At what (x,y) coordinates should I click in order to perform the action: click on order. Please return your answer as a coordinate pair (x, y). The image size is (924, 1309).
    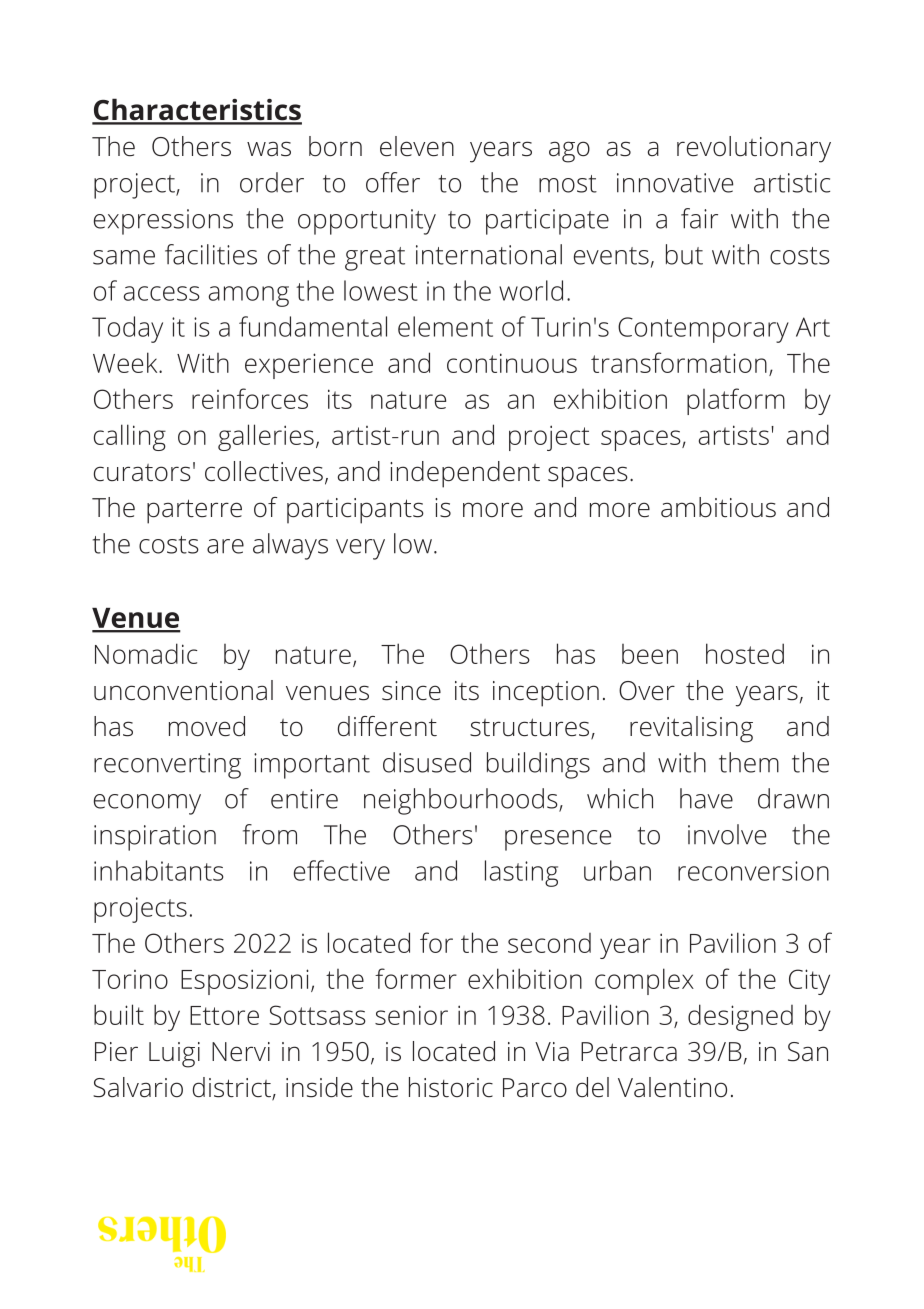
    Looking at the image, I should click on (272, 182).
